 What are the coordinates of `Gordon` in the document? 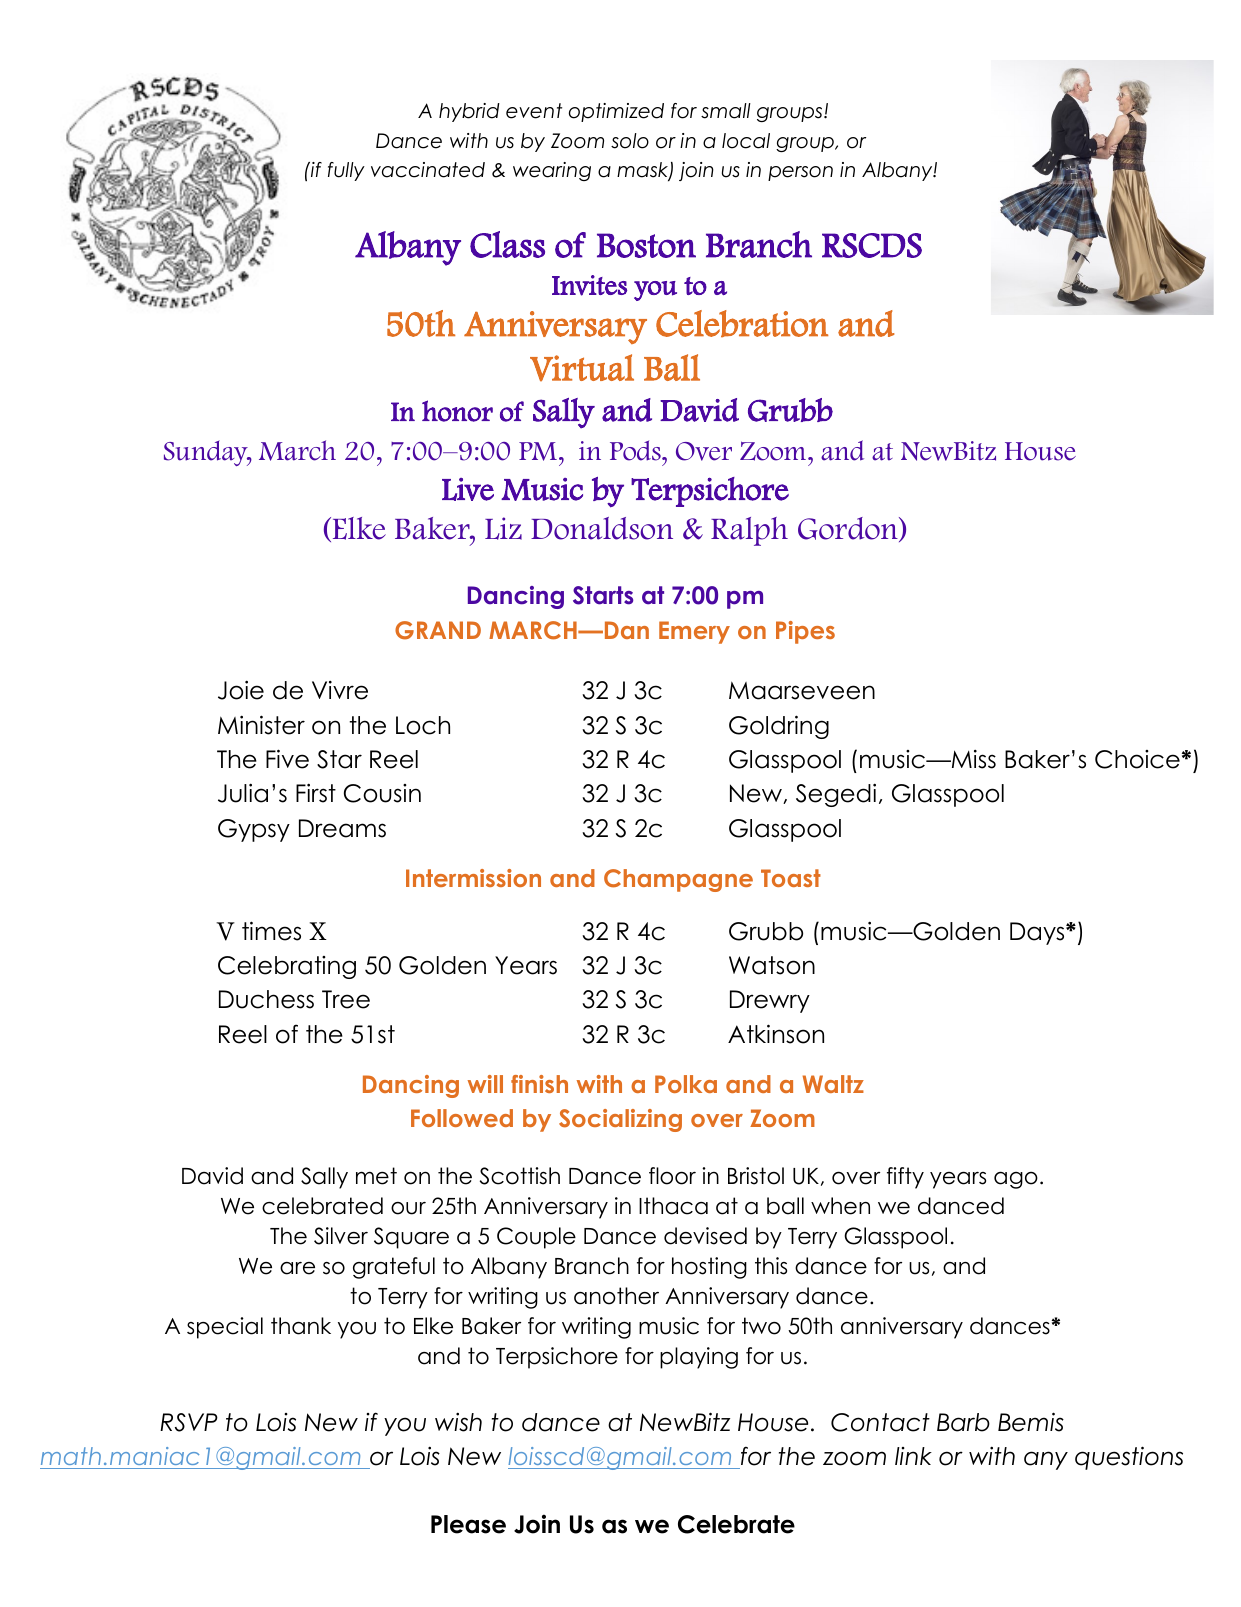 It's located at (849, 529).
